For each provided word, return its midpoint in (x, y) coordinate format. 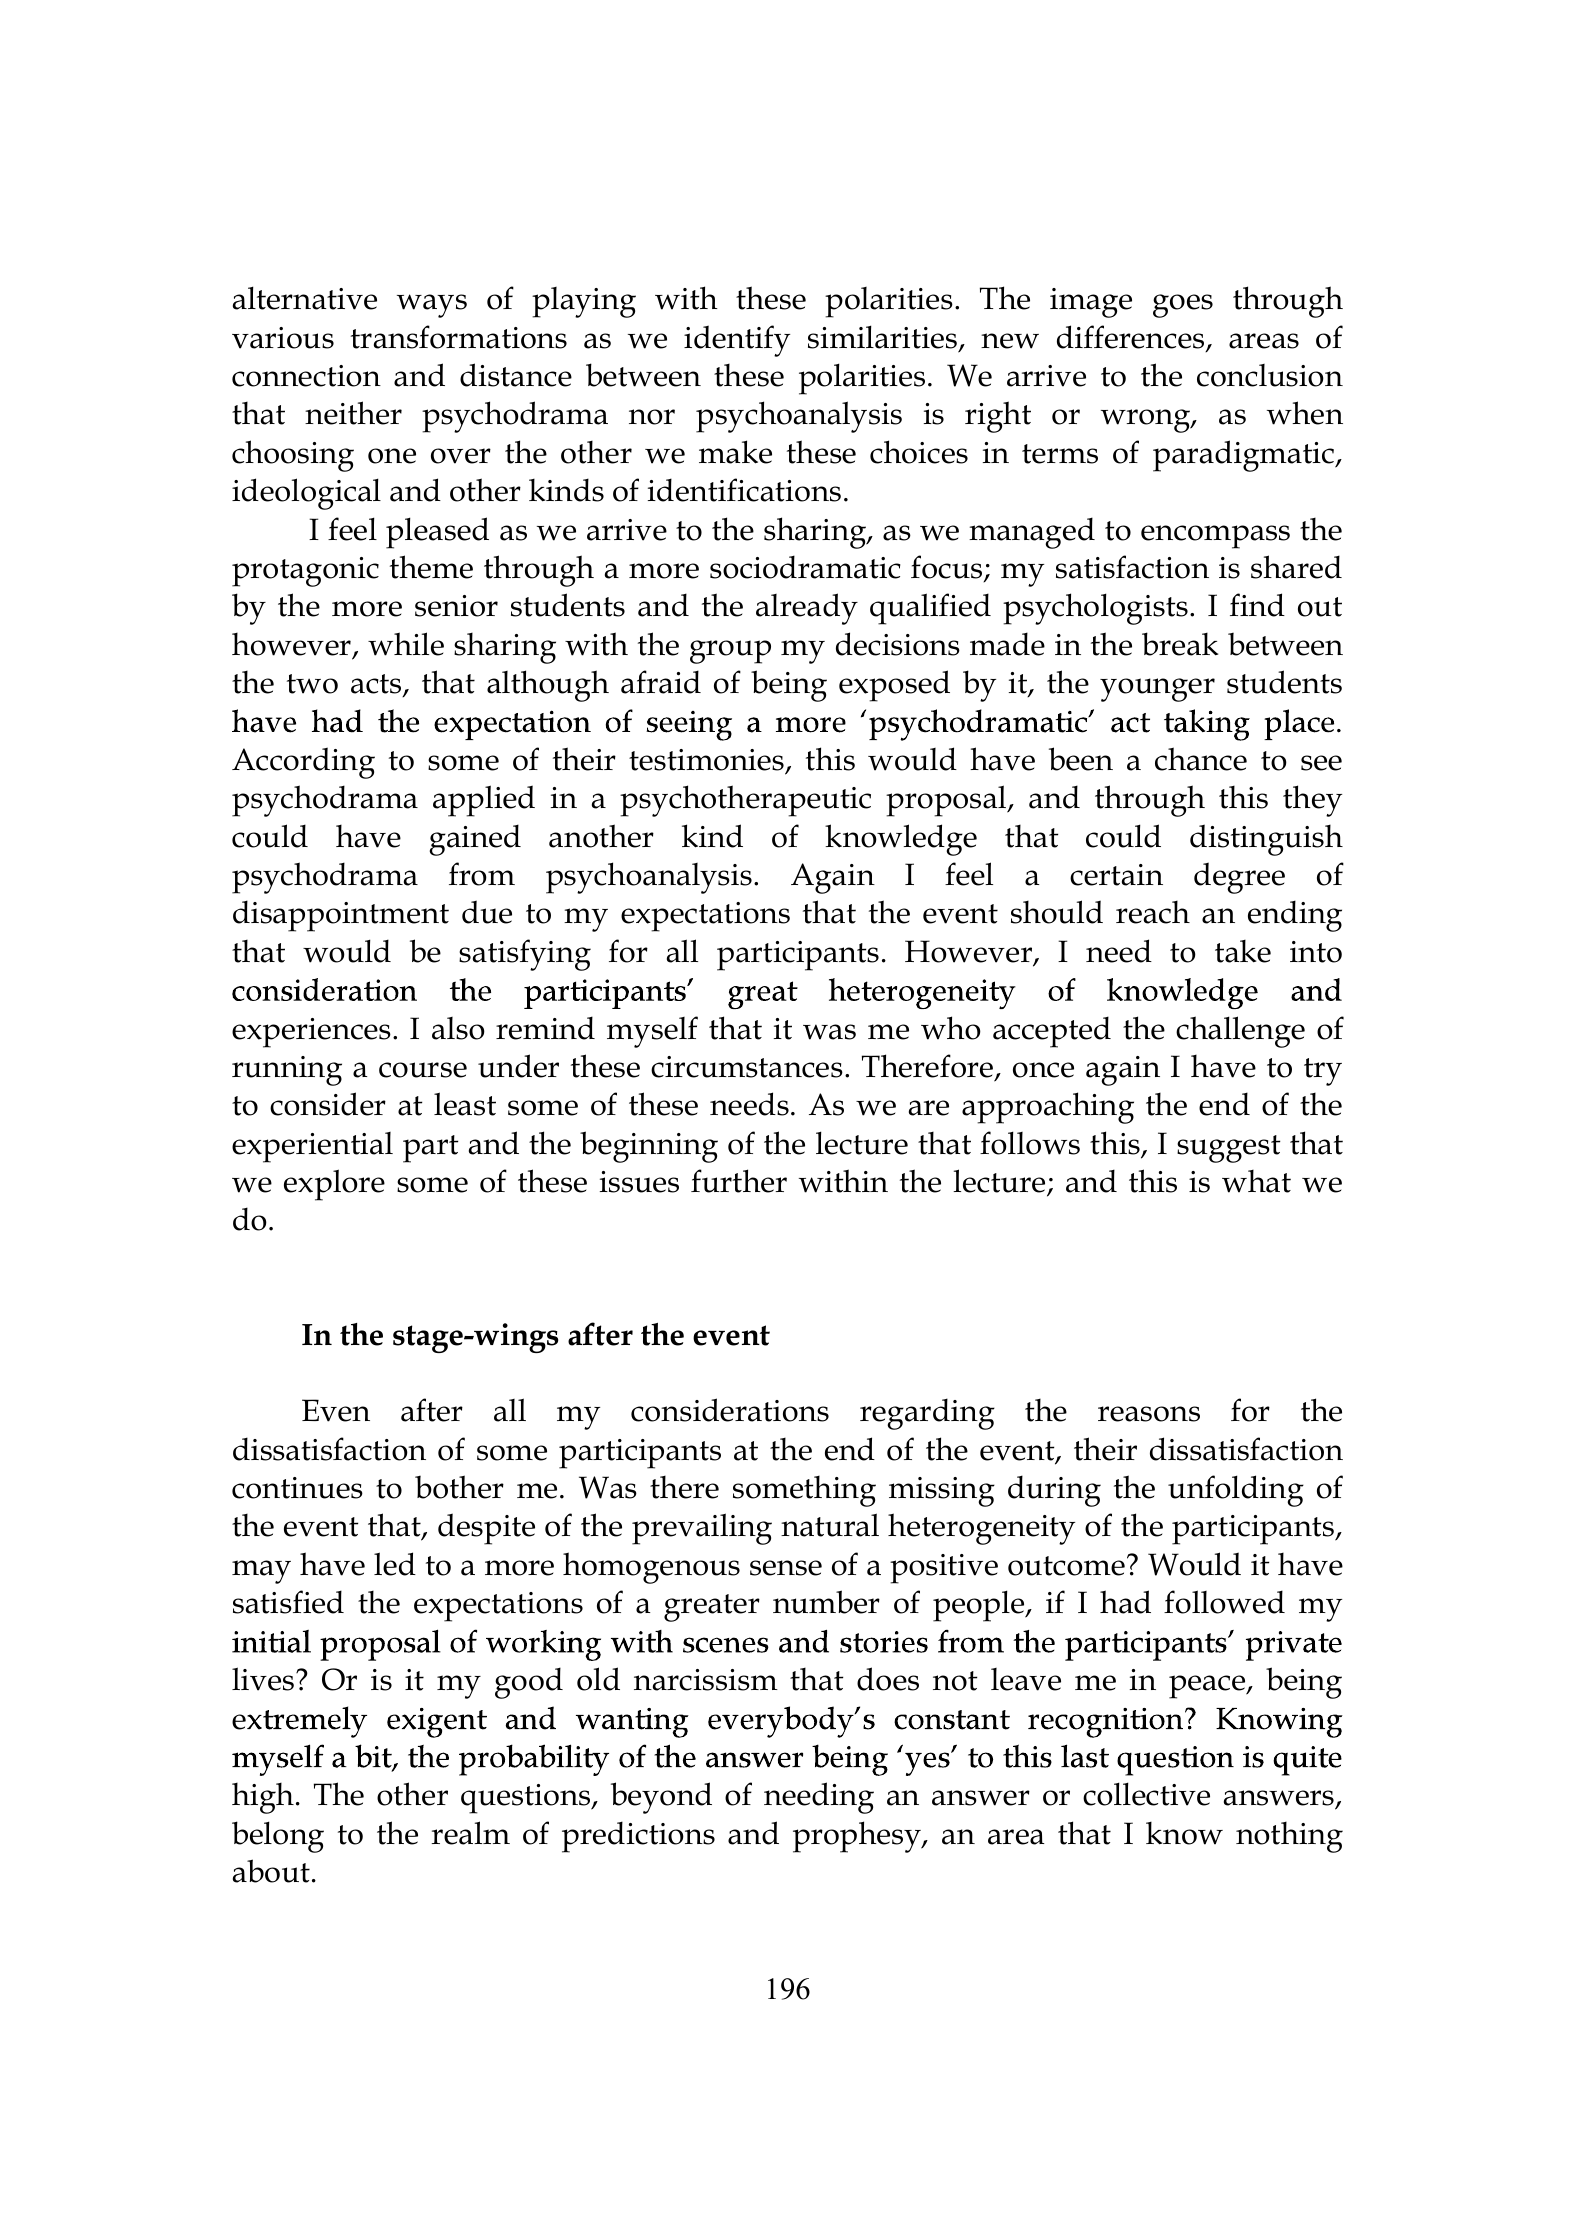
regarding (927, 1414)
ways (432, 306)
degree (1239, 878)
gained (475, 840)
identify (737, 341)
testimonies (706, 760)
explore (334, 1185)
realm (470, 1833)
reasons (1149, 1414)
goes (1183, 306)
